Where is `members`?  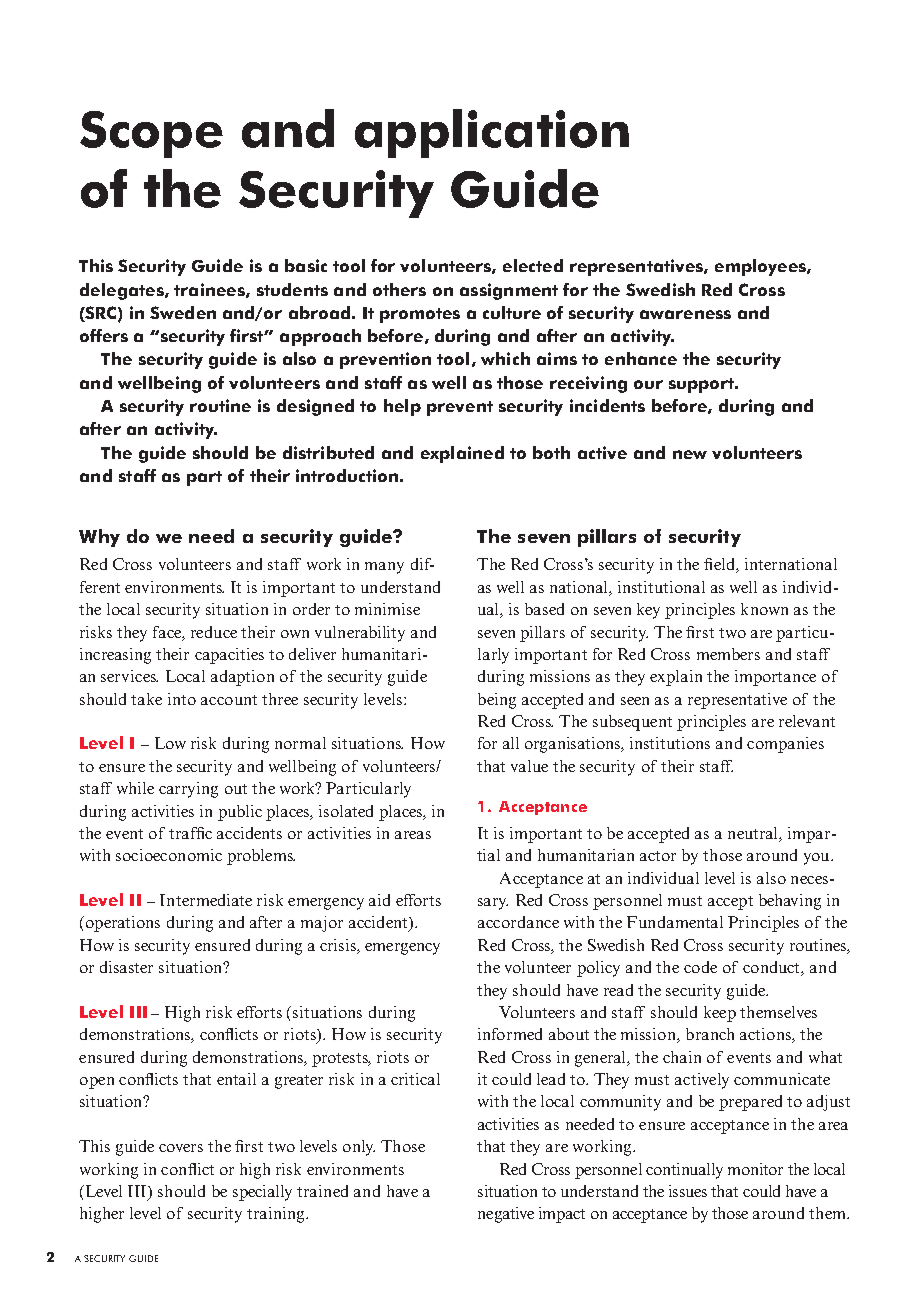 members is located at coordinates (728, 654).
